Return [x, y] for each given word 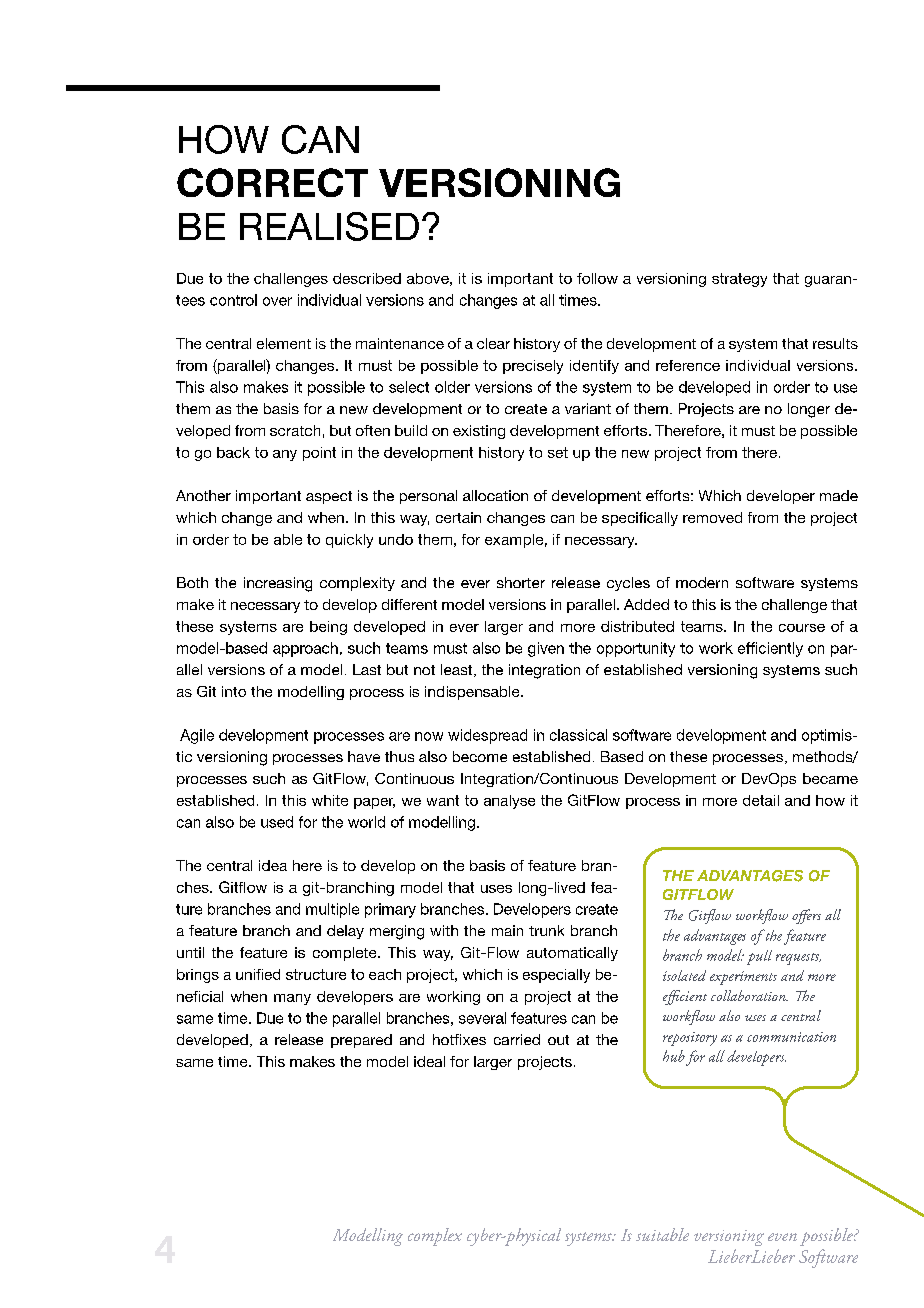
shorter [521, 582]
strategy [739, 280]
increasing [278, 584]
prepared [361, 1041]
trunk [546, 930]
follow [597, 278]
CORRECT [272, 182]
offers [806, 916]
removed [712, 517]
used [277, 822]
